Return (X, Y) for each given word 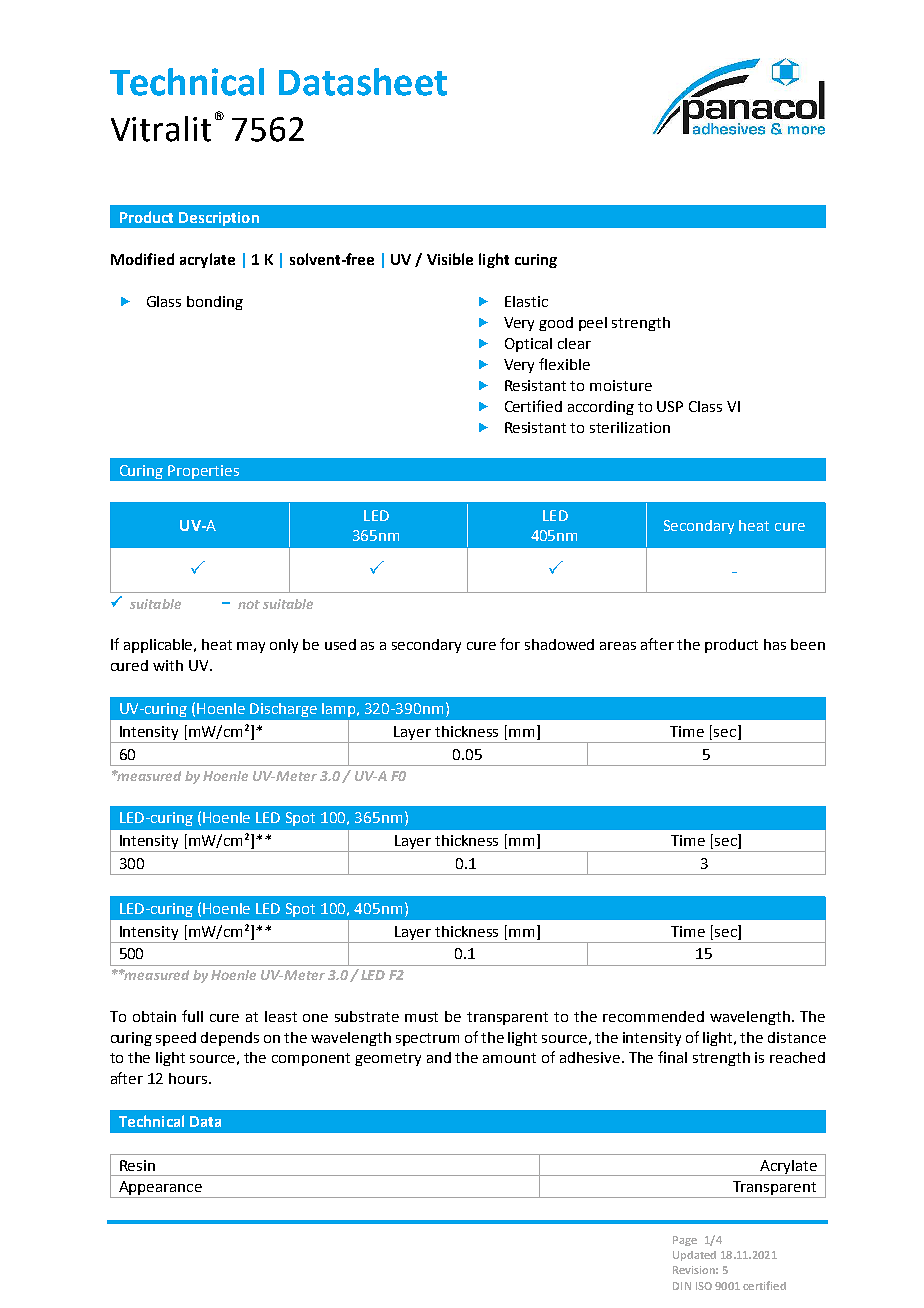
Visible (450, 259)
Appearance (160, 1189)
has (775, 644)
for (510, 644)
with (168, 665)
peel (593, 324)
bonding (215, 303)
